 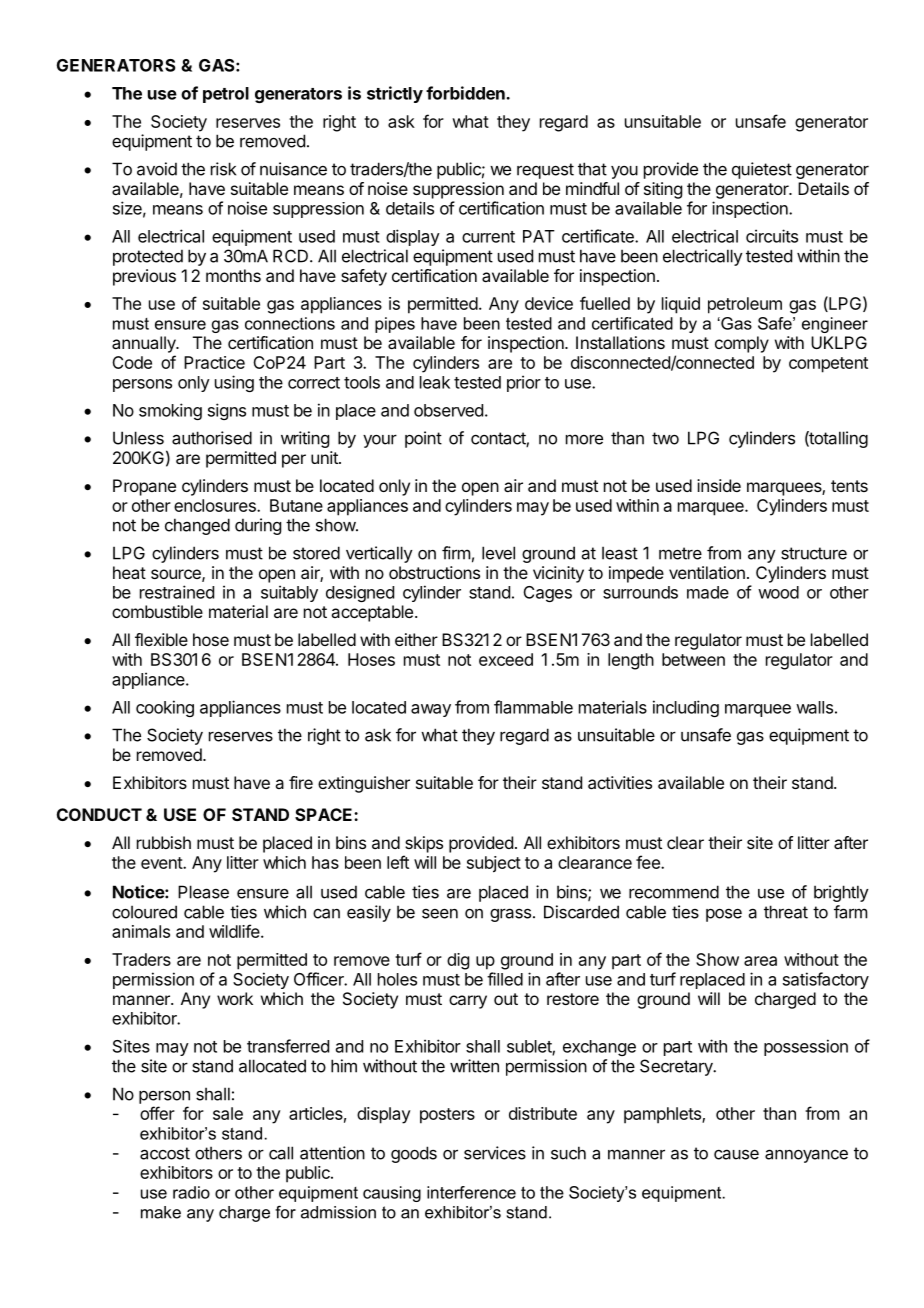 What do you see at coordinates (466, 93) in the screenshot?
I see `forbidden` at bounding box center [466, 93].
